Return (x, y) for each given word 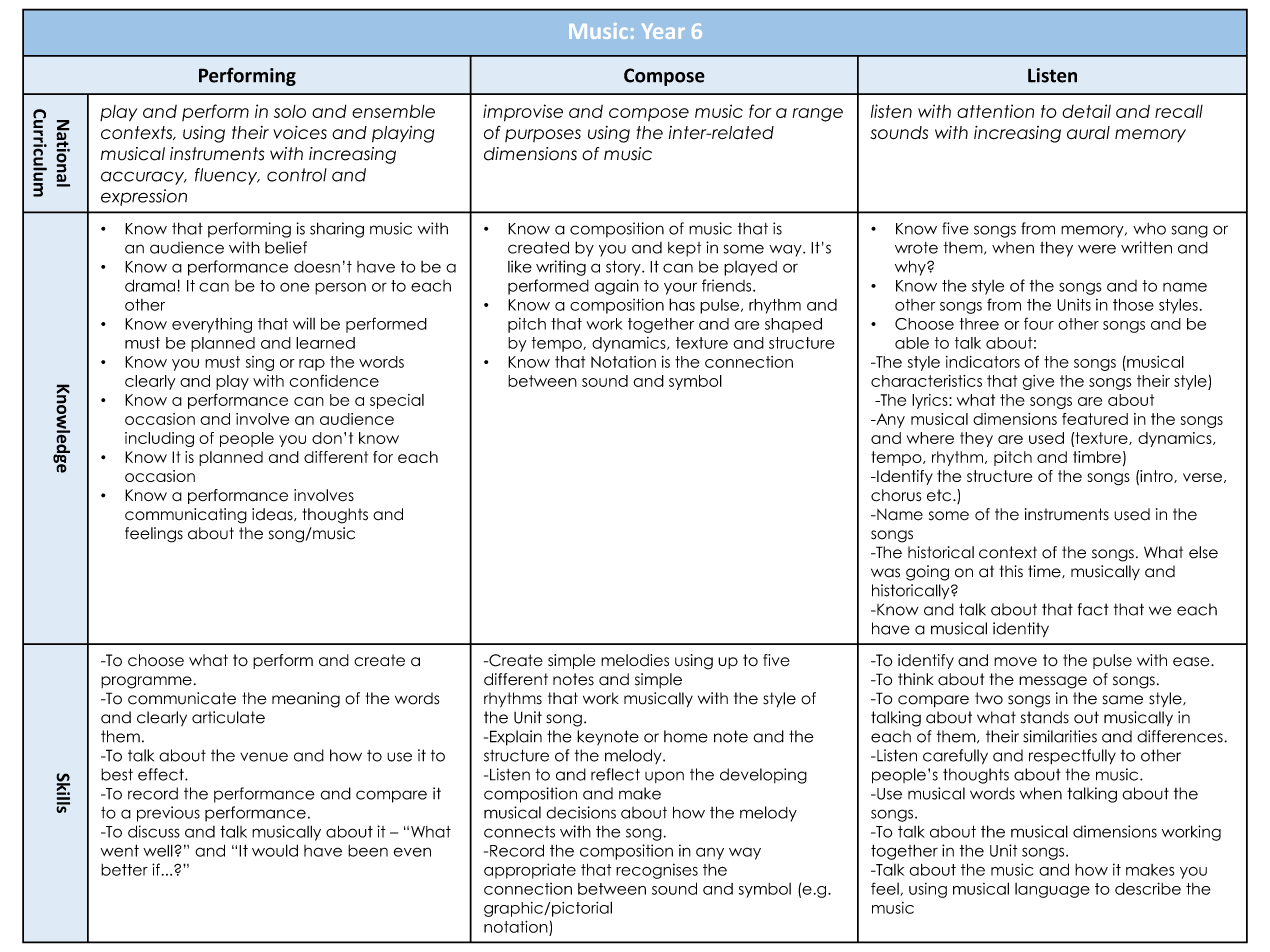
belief (286, 247)
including (159, 439)
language (1052, 890)
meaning (306, 700)
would (275, 850)
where (930, 438)
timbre (1097, 457)
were (1097, 249)
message (1053, 682)
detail (1086, 111)
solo (290, 111)
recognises (657, 871)
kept (684, 249)
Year (663, 31)
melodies (635, 660)
